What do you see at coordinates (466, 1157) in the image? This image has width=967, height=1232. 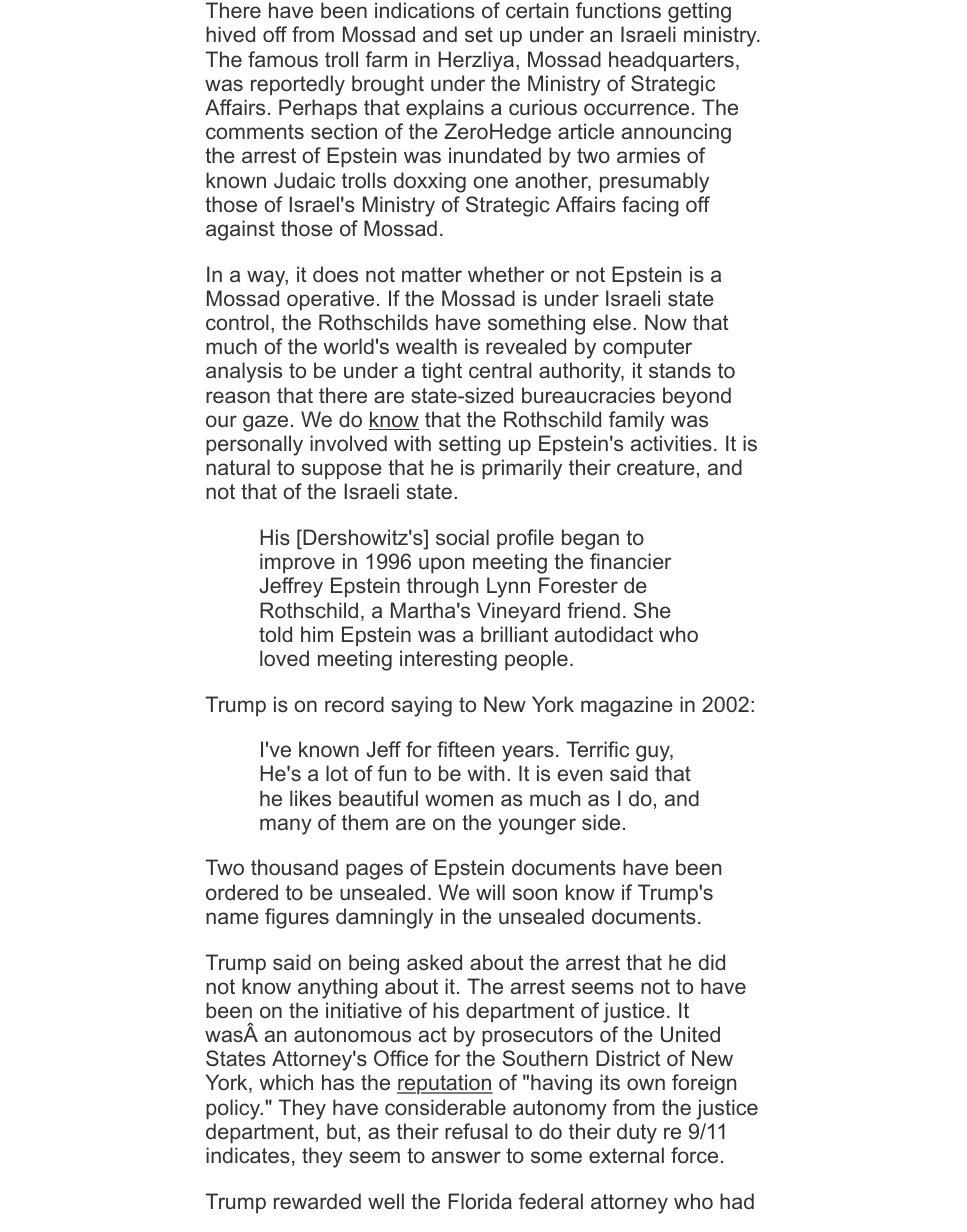 I see `answer` at bounding box center [466, 1157].
